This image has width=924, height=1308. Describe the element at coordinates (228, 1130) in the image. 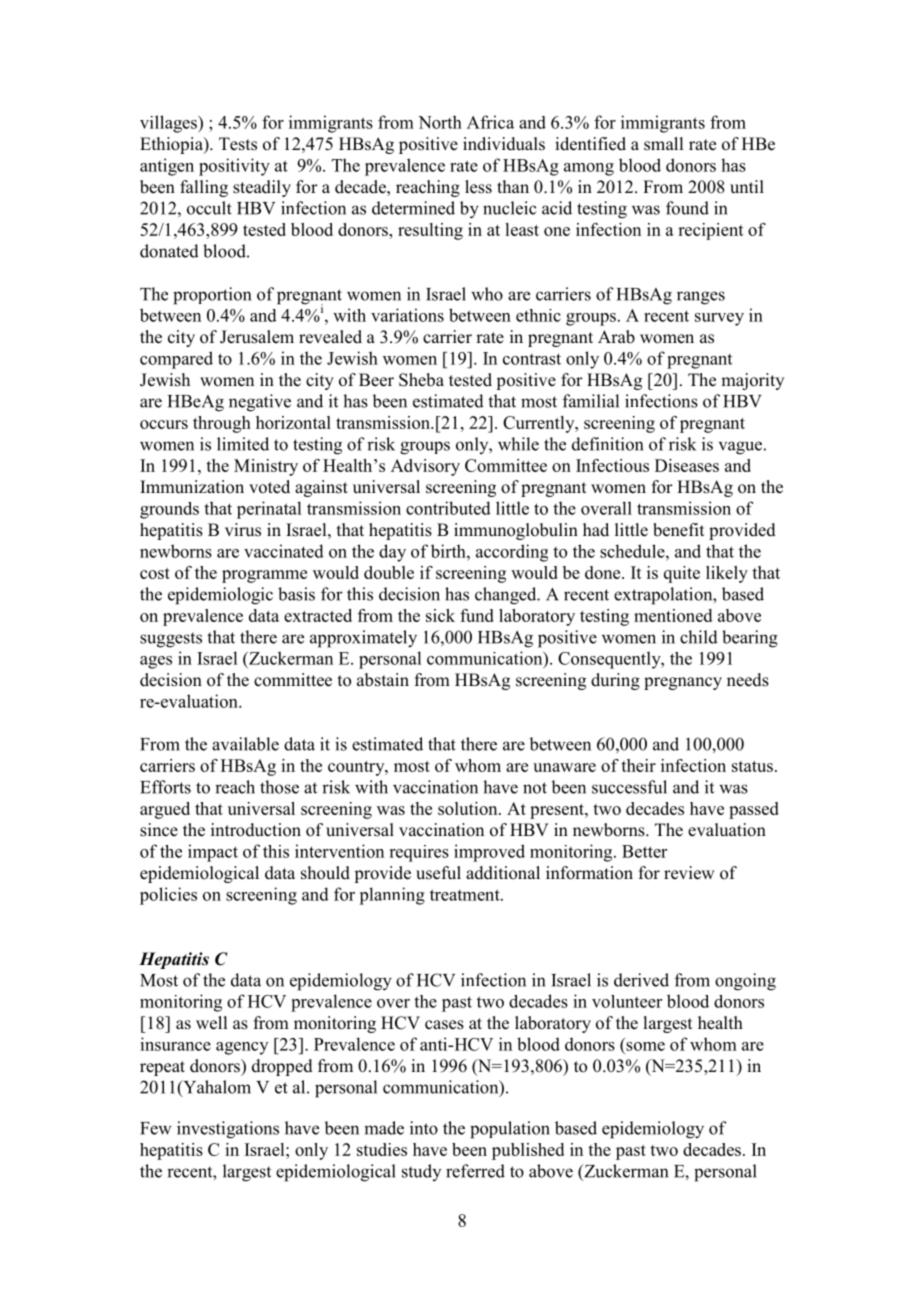

I see `investigations` at that location.
